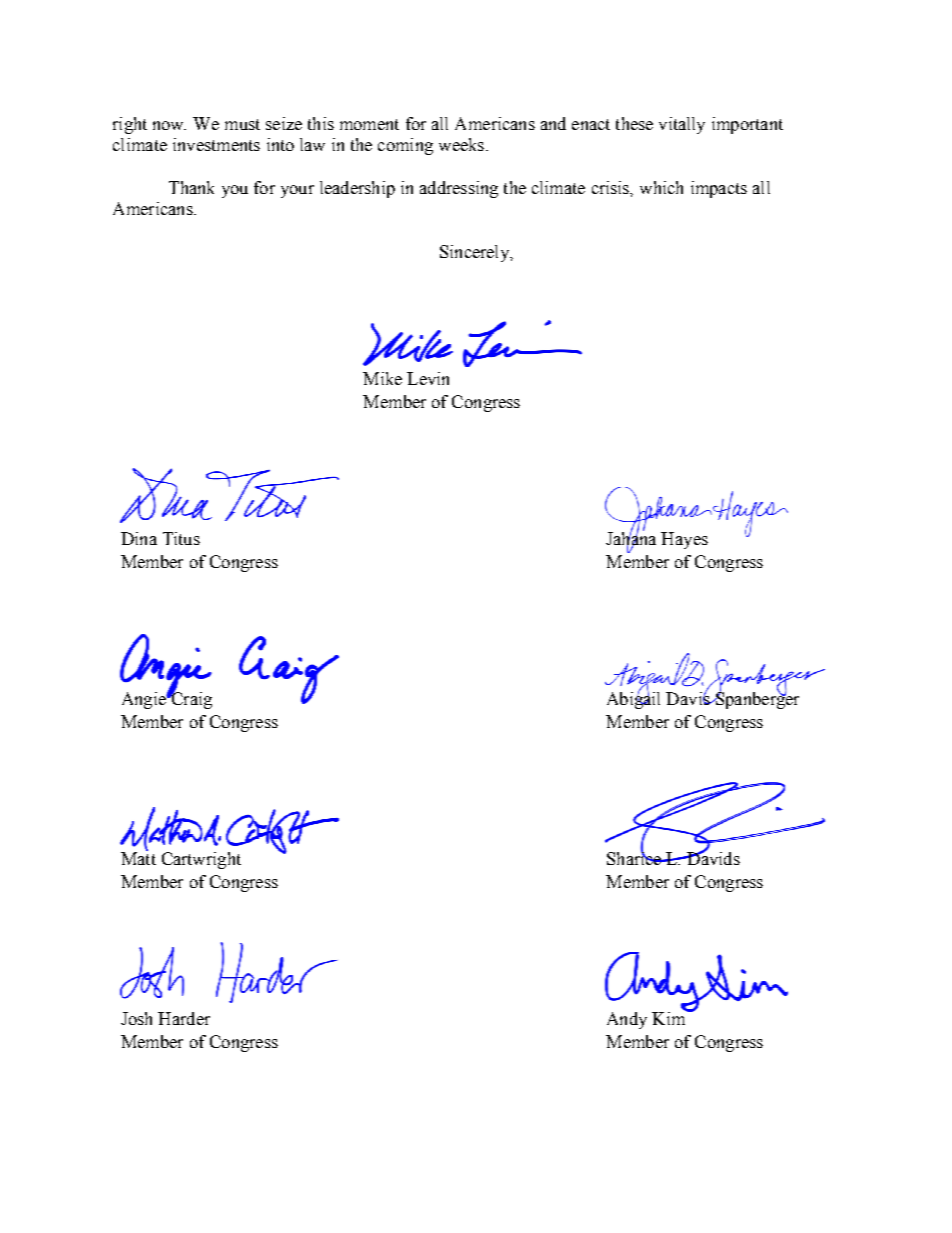 The image size is (952, 1233). I want to click on weeks, so click(463, 144).
